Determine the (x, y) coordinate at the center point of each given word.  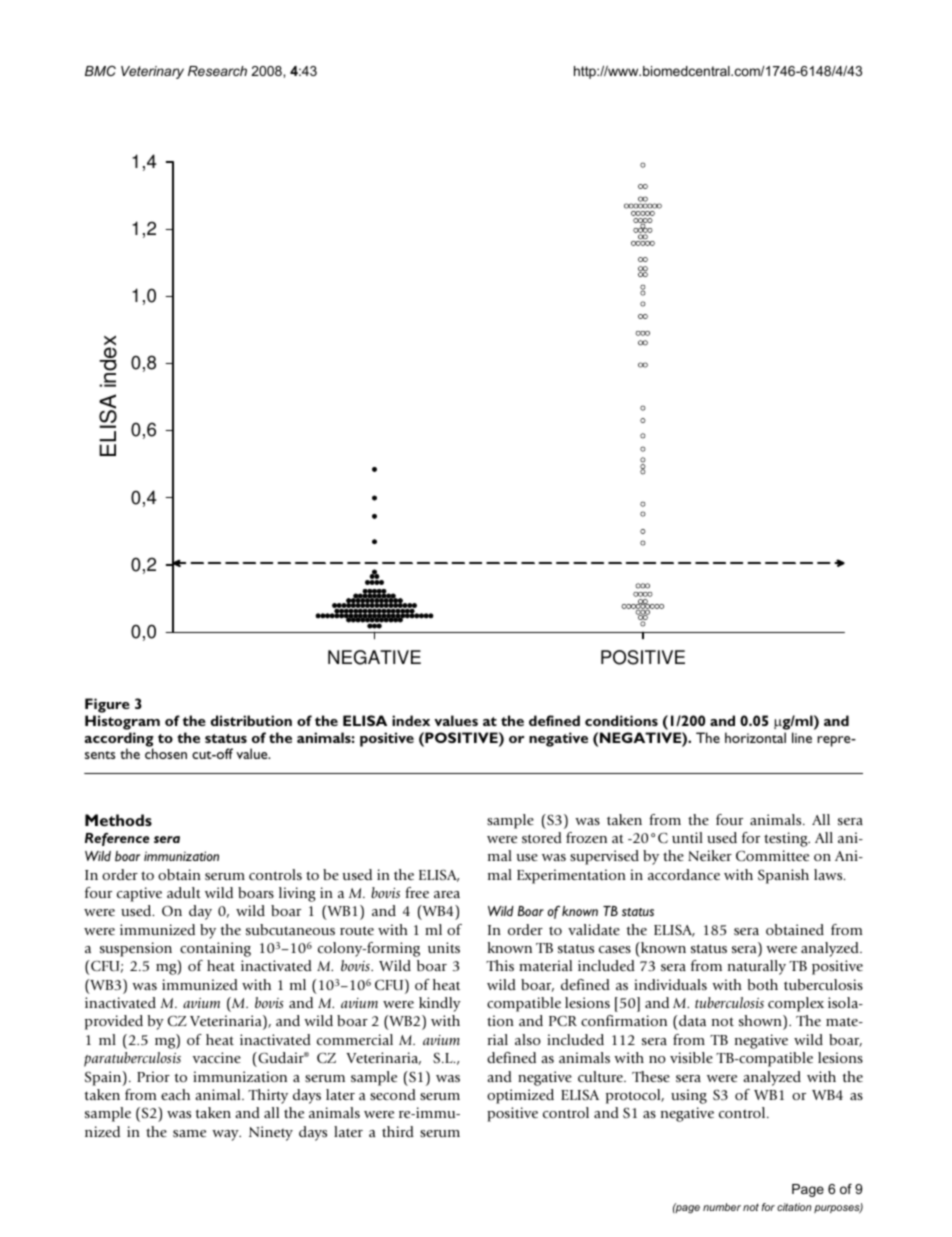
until (687, 837)
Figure (107, 705)
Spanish (783, 876)
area (447, 894)
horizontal (755, 737)
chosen (166, 753)
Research (217, 71)
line (802, 737)
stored (542, 837)
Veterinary (152, 72)
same (189, 1133)
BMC (100, 71)
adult (184, 892)
